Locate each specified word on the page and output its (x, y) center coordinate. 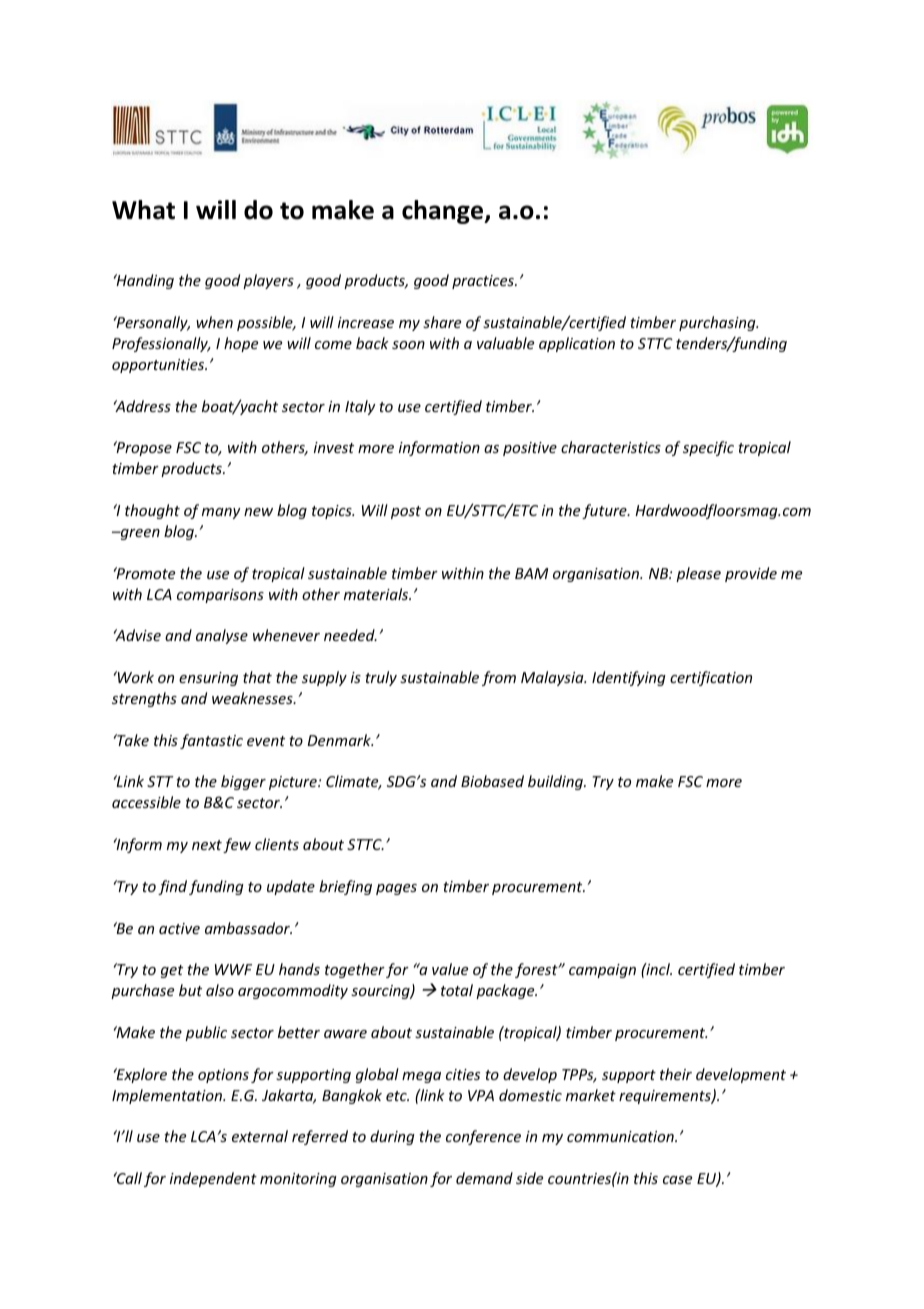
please (698, 574)
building (556, 782)
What (143, 210)
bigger (243, 782)
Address (142, 406)
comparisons (220, 596)
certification (711, 678)
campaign (602, 971)
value (450, 969)
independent (213, 1179)
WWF (233, 969)
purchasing (718, 323)
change (444, 212)
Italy (360, 407)
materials (377, 594)
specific (708, 448)
